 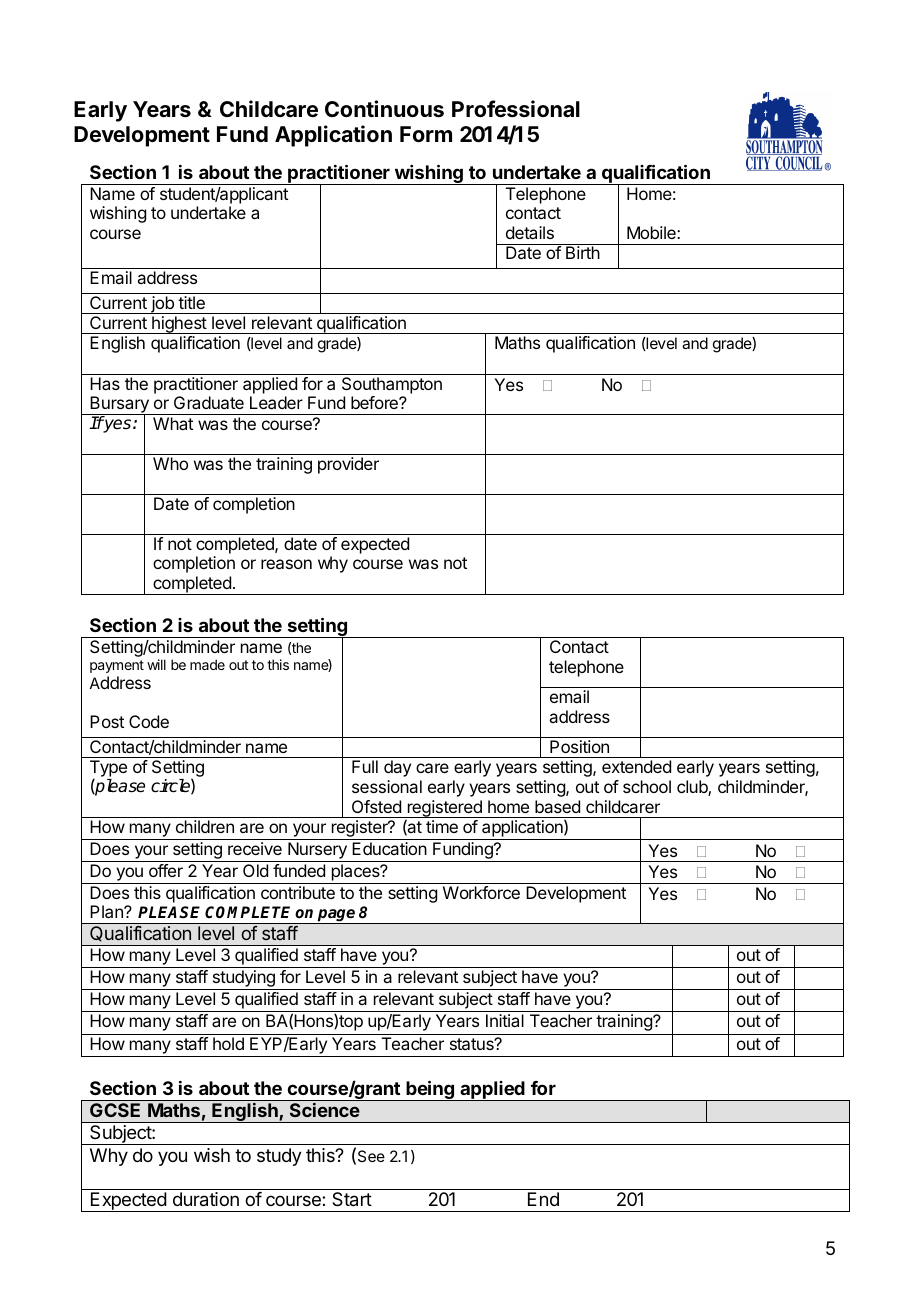 I want to click on Full, so click(x=365, y=766).
